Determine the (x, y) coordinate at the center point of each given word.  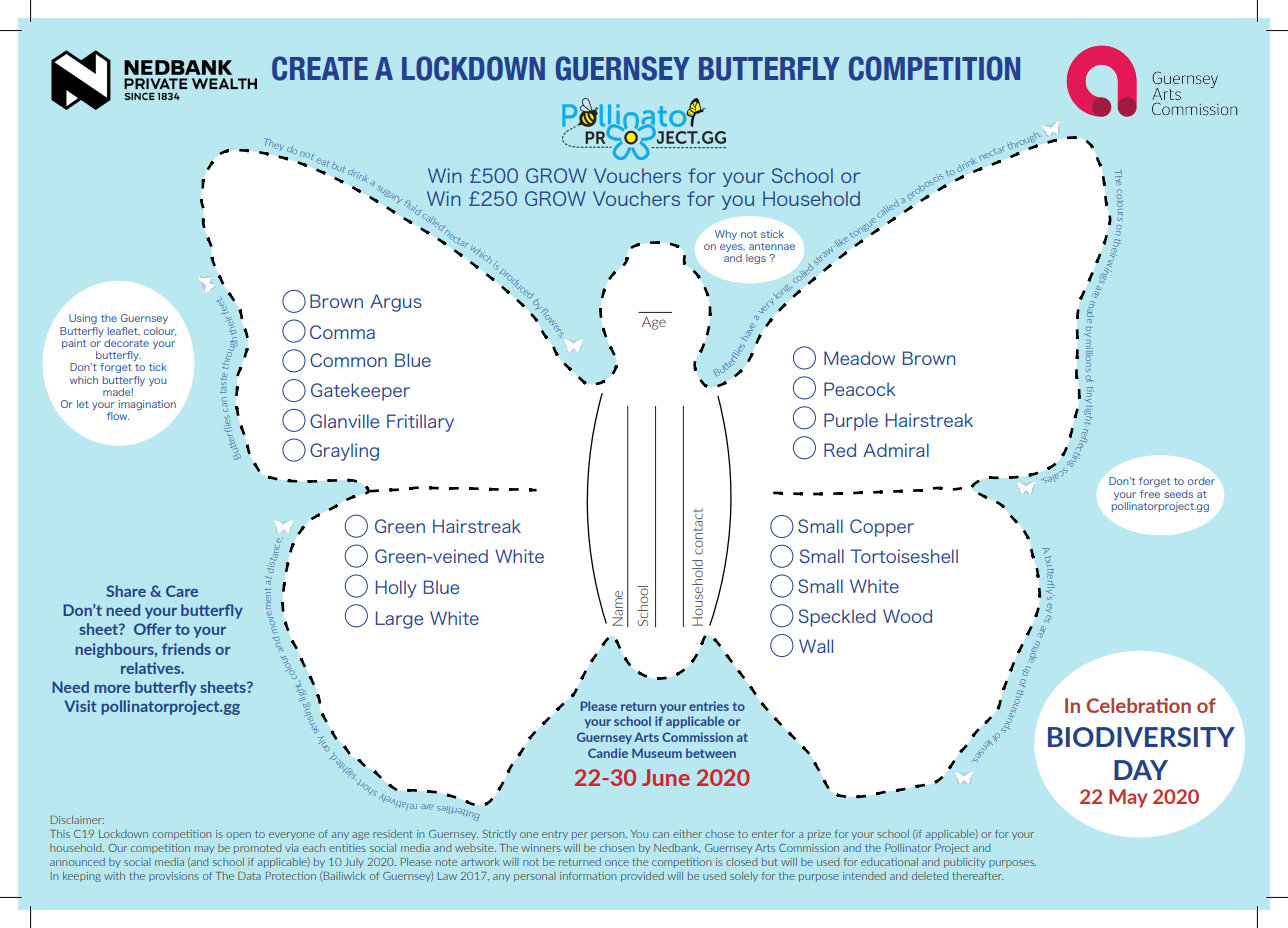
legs (756, 259)
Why (726, 235)
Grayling (344, 452)
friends (186, 649)
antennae (772, 246)
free (1150, 494)
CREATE (320, 68)
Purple (851, 422)
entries (709, 706)
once (617, 863)
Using (83, 319)
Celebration (1138, 705)
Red (840, 450)
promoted (257, 849)
